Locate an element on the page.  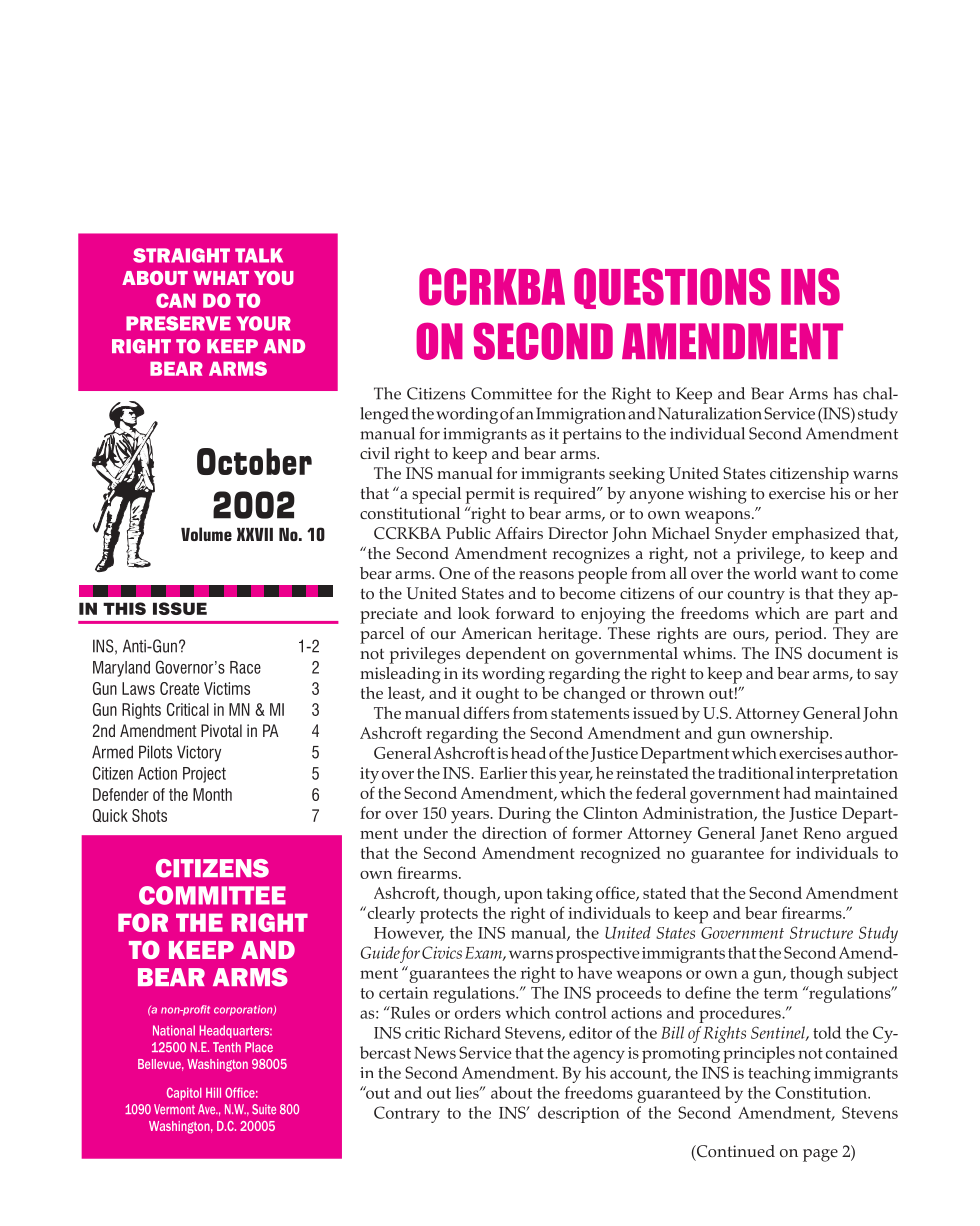
differs is located at coordinates (486, 712).
